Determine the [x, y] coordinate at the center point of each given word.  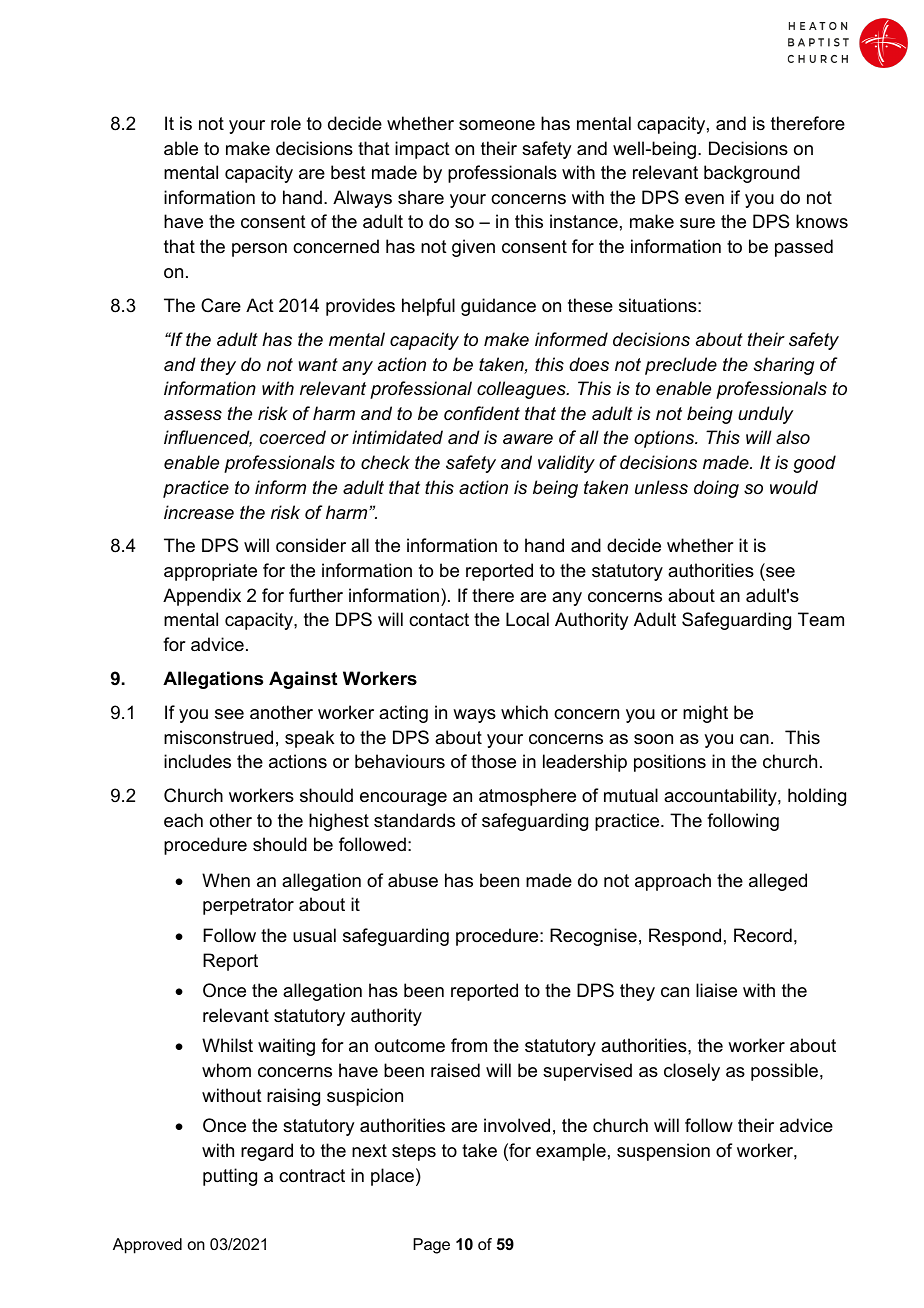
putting [230, 1177]
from [469, 1045]
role [286, 123]
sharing [784, 366]
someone [497, 125]
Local [527, 619]
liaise [716, 990]
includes [197, 761]
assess [193, 415]
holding [817, 797]
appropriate [210, 572]
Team [821, 619]
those [493, 761]
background [752, 174]
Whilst [227, 1045]
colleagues [522, 390]
